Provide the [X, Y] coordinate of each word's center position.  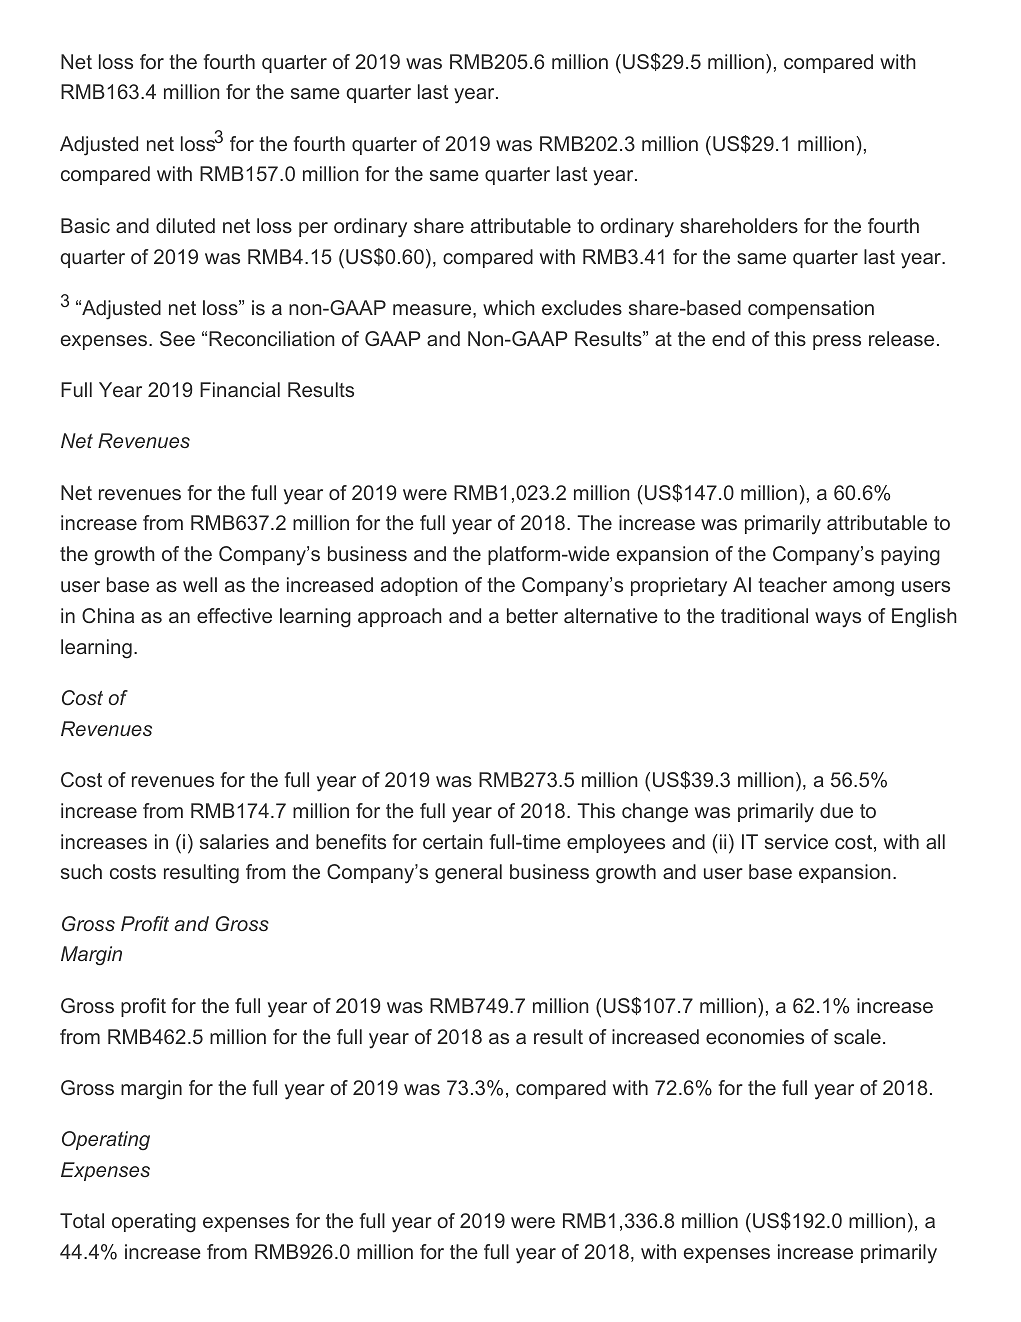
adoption [419, 586]
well [200, 584]
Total [82, 1220]
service [796, 841]
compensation [811, 309]
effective [234, 615]
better [532, 615]
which [509, 307]
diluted [185, 225]
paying [910, 556]
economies [755, 1036]
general [468, 874]
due [836, 810]
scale [857, 1036]
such [81, 871]
